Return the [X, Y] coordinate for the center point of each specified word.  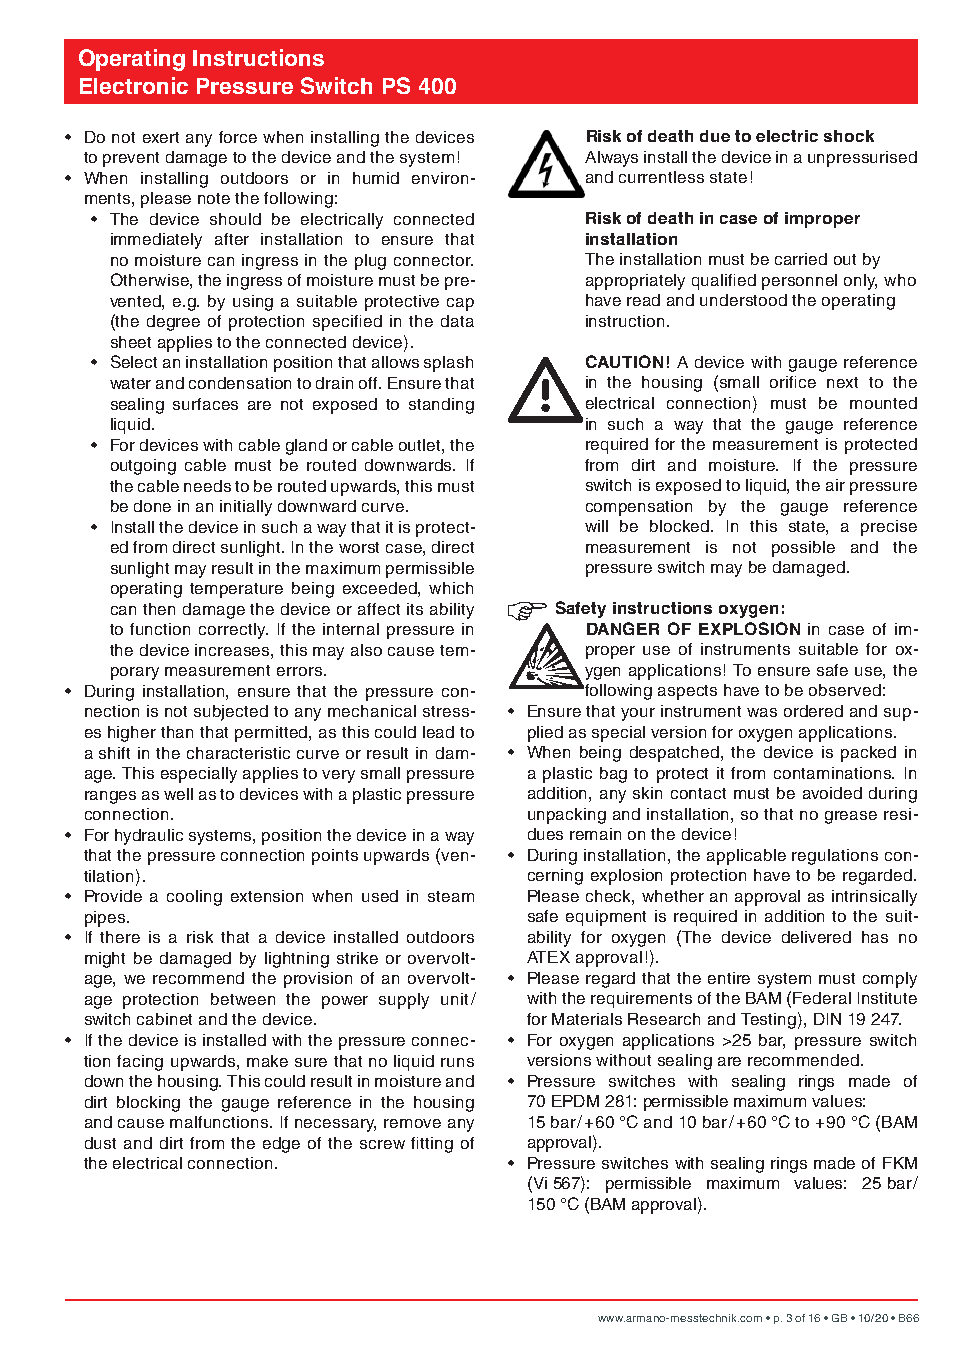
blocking [148, 1104]
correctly [233, 631]
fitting [432, 1145]
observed [845, 690]
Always [611, 159]
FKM [900, 1163]
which [451, 588]
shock [849, 136]
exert [161, 137]
